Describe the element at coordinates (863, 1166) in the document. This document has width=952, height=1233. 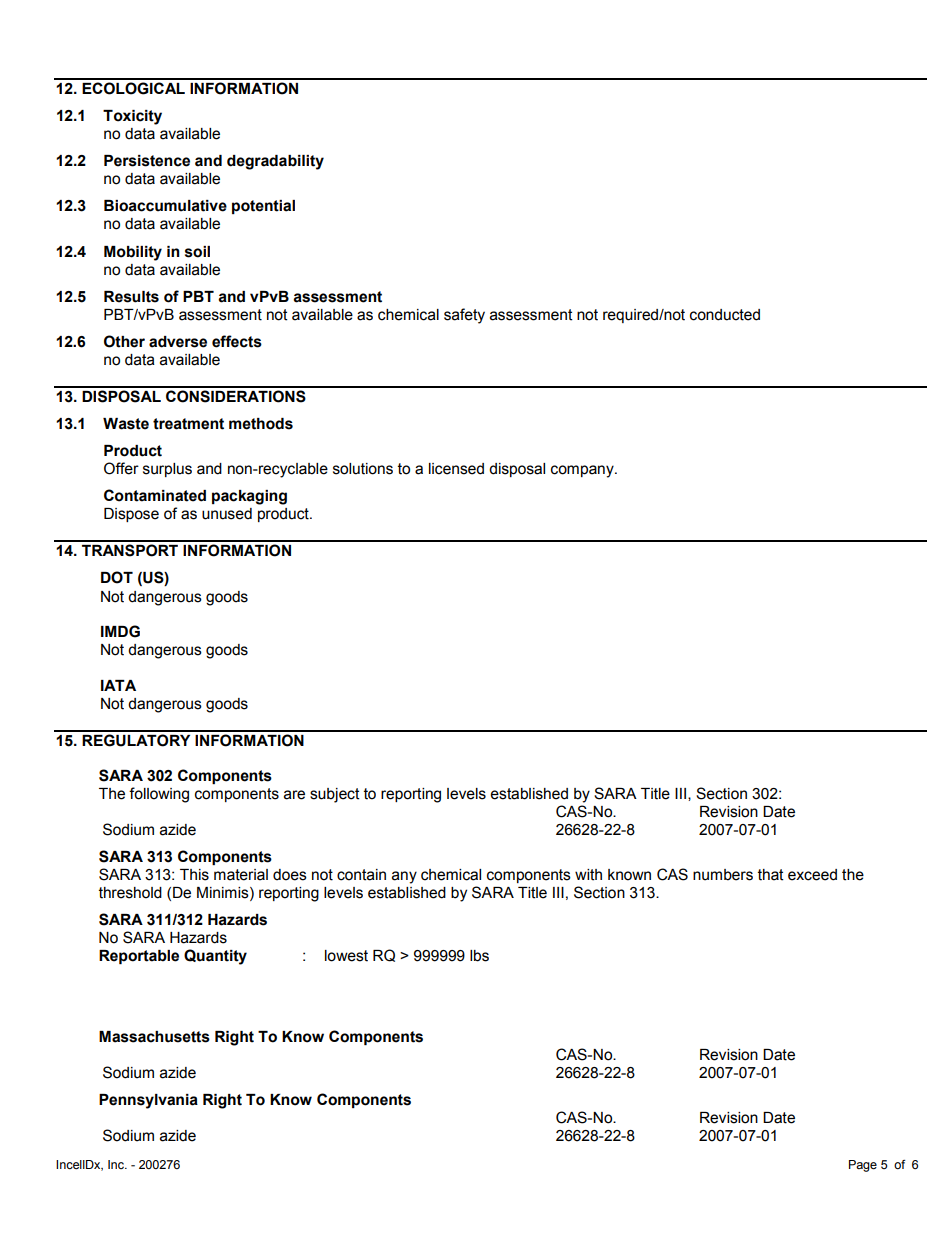
I see `Page` at that location.
